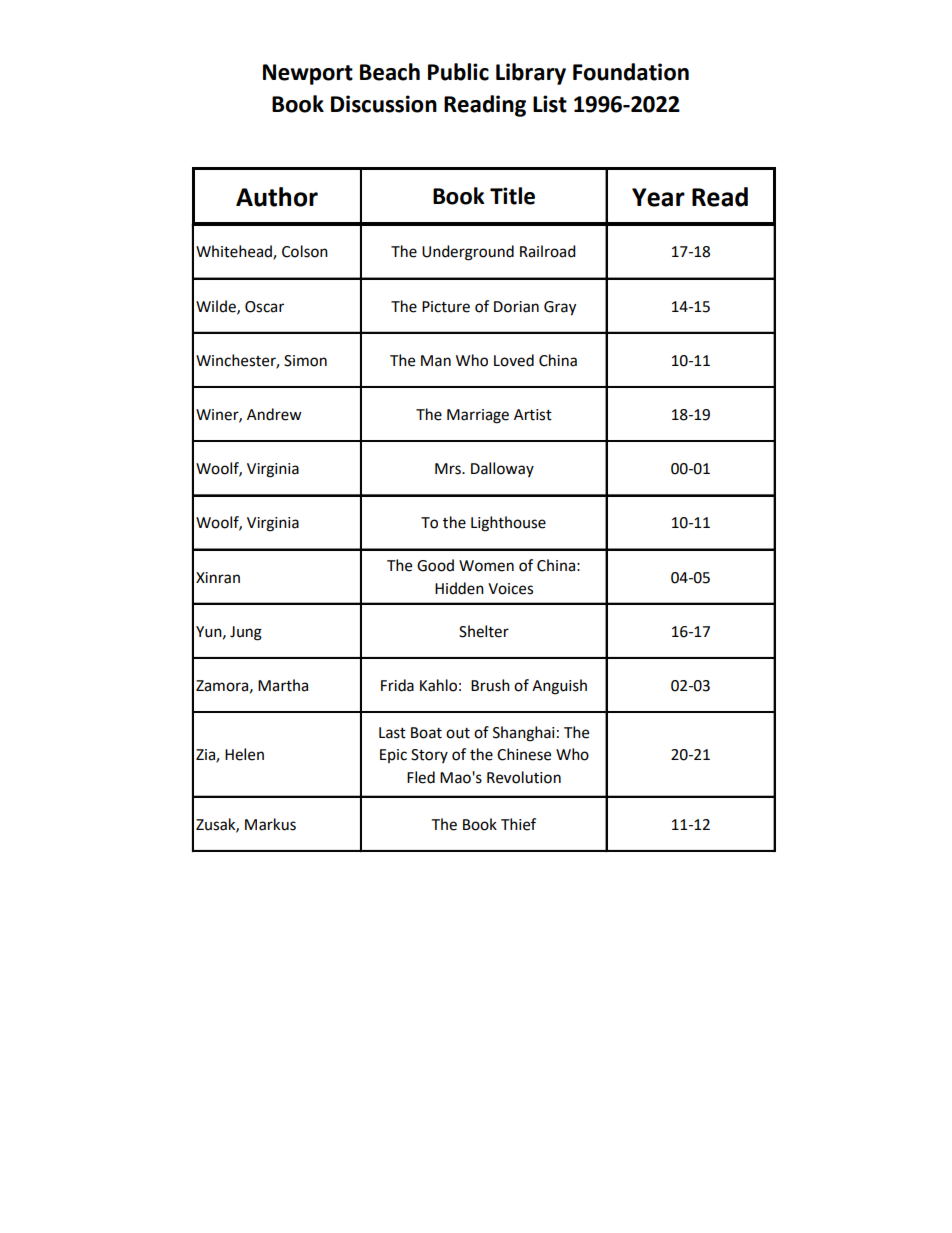 The width and height of the screenshot is (952, 1233). Describe the element at coordinates (449, 469) in the screenshot. I see `Mrs` at that location.
